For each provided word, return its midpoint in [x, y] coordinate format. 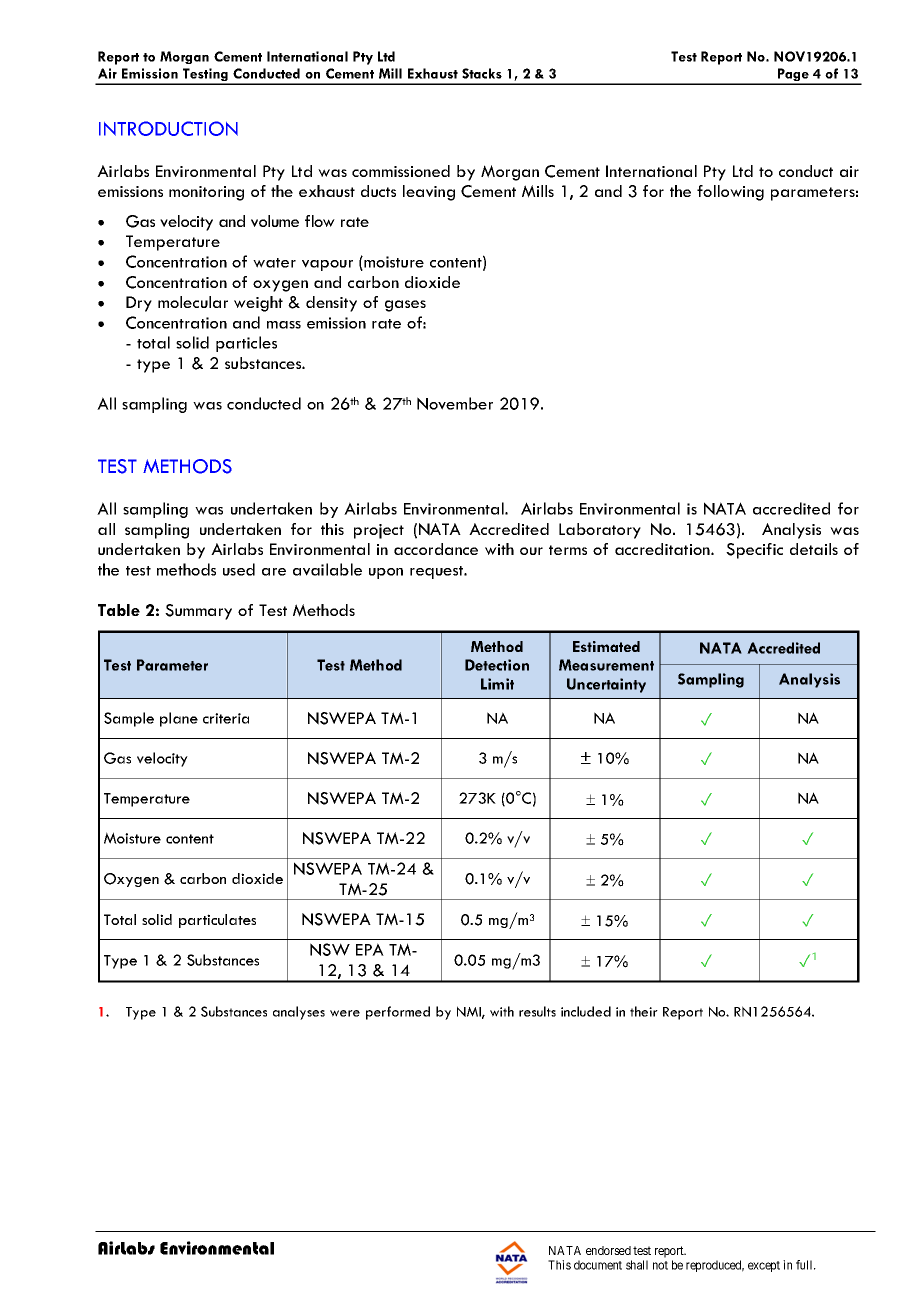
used [239, 569]
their [644, 1011]
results [537, 1011]
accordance [436, 549]
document [598, 1265]
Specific [754, 551]
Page [793, 76]
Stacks [482, 73]
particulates [217, 921]
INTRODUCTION [168, 128]
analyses [299, 1013]
